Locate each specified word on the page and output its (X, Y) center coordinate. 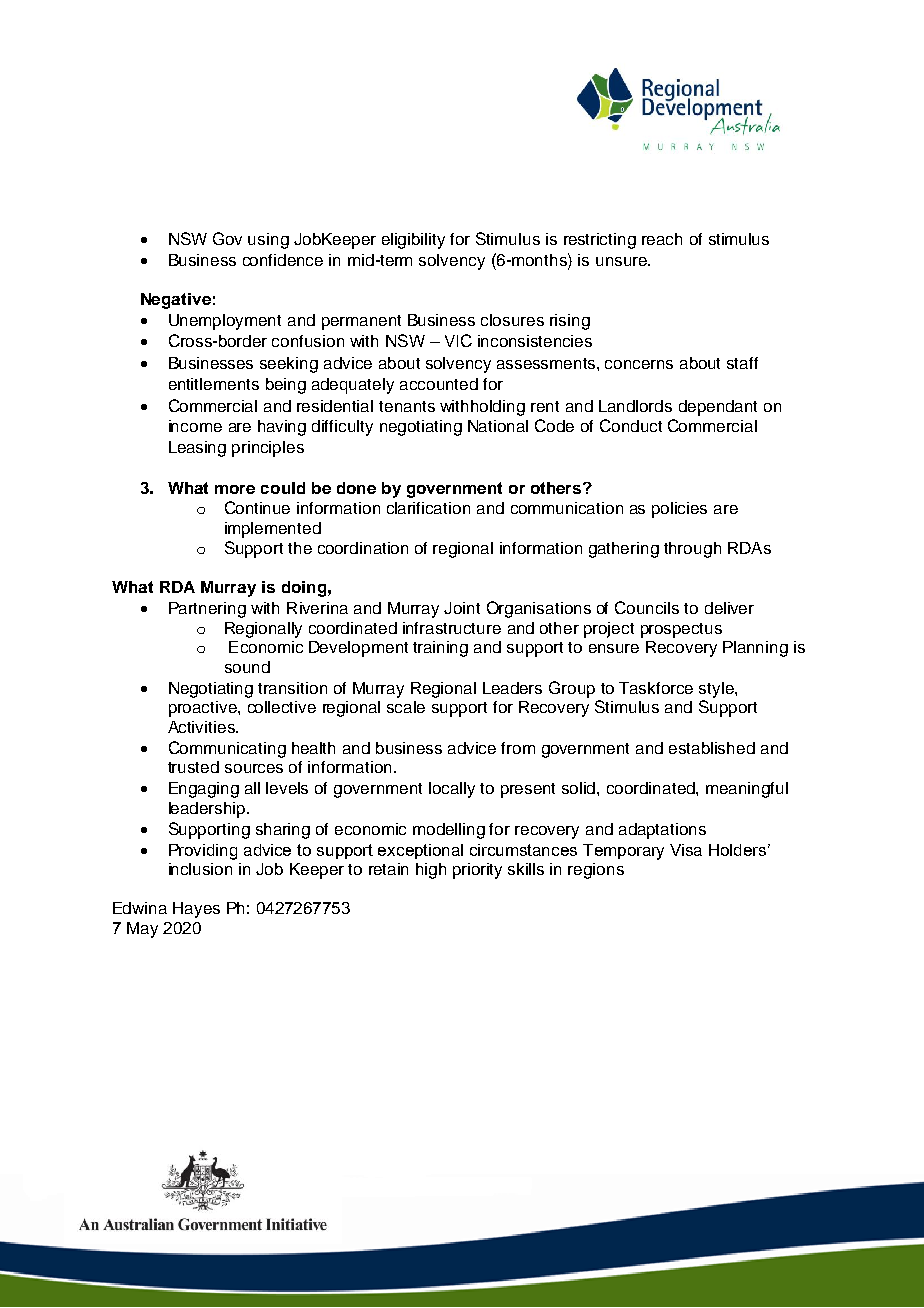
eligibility (413, 241)
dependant (718, 408)
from (518, 748)
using (268, 241)
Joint (462, 608)
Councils (647, 607)
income (195, 426)
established (712, 748)
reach (662, 239)
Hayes (196, 910)
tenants (407, 406)
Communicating (227, 749)
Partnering (207, 610)
